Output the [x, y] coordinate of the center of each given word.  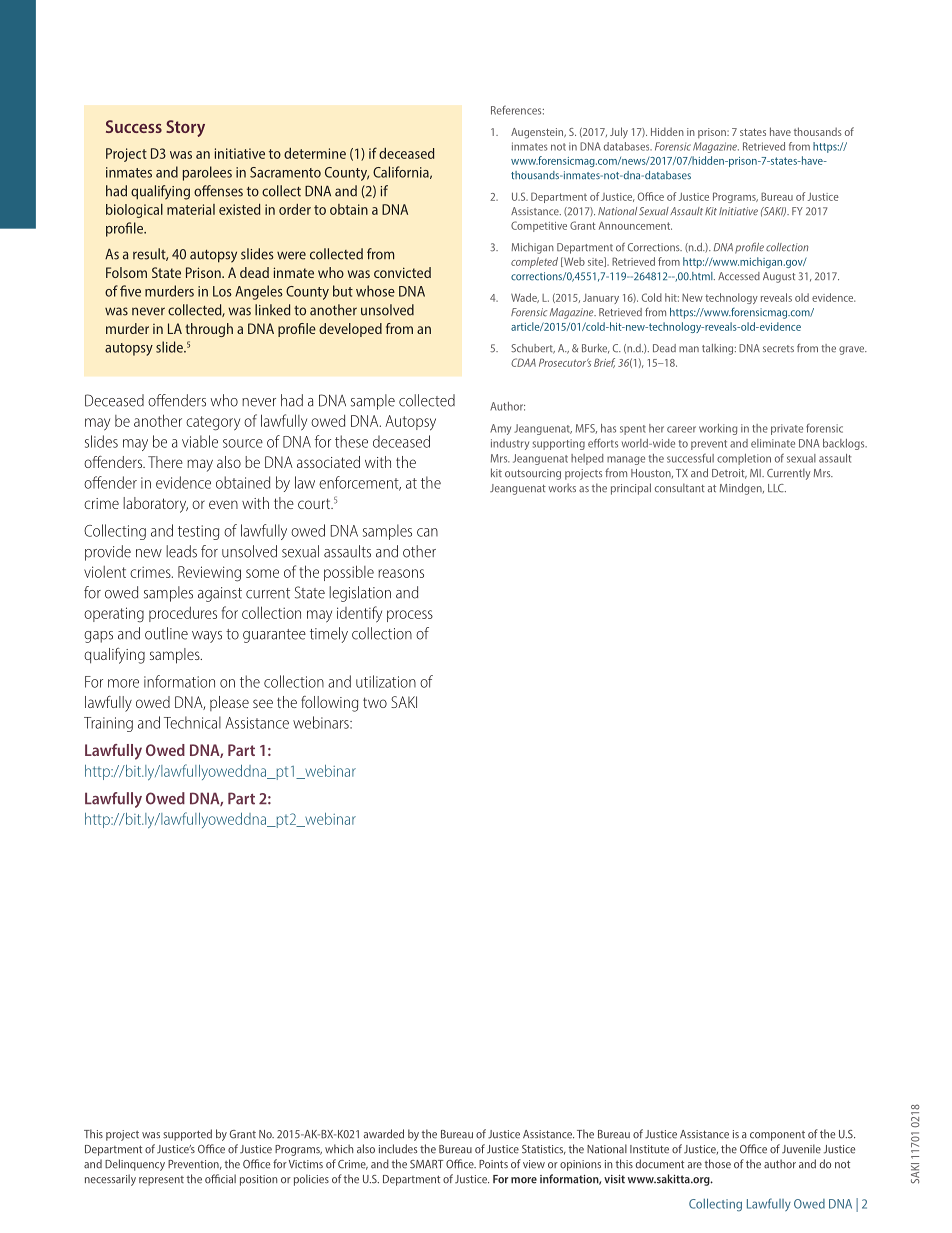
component [777, 1136]
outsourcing [533, 474]
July [619, 133]
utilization [386, 681]
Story [185, 128]
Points [493, 1164]
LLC [777, 488]
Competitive [539, 226]
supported [187, 1135]
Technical [192, 722]
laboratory [155, 505]
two [375, 702]
